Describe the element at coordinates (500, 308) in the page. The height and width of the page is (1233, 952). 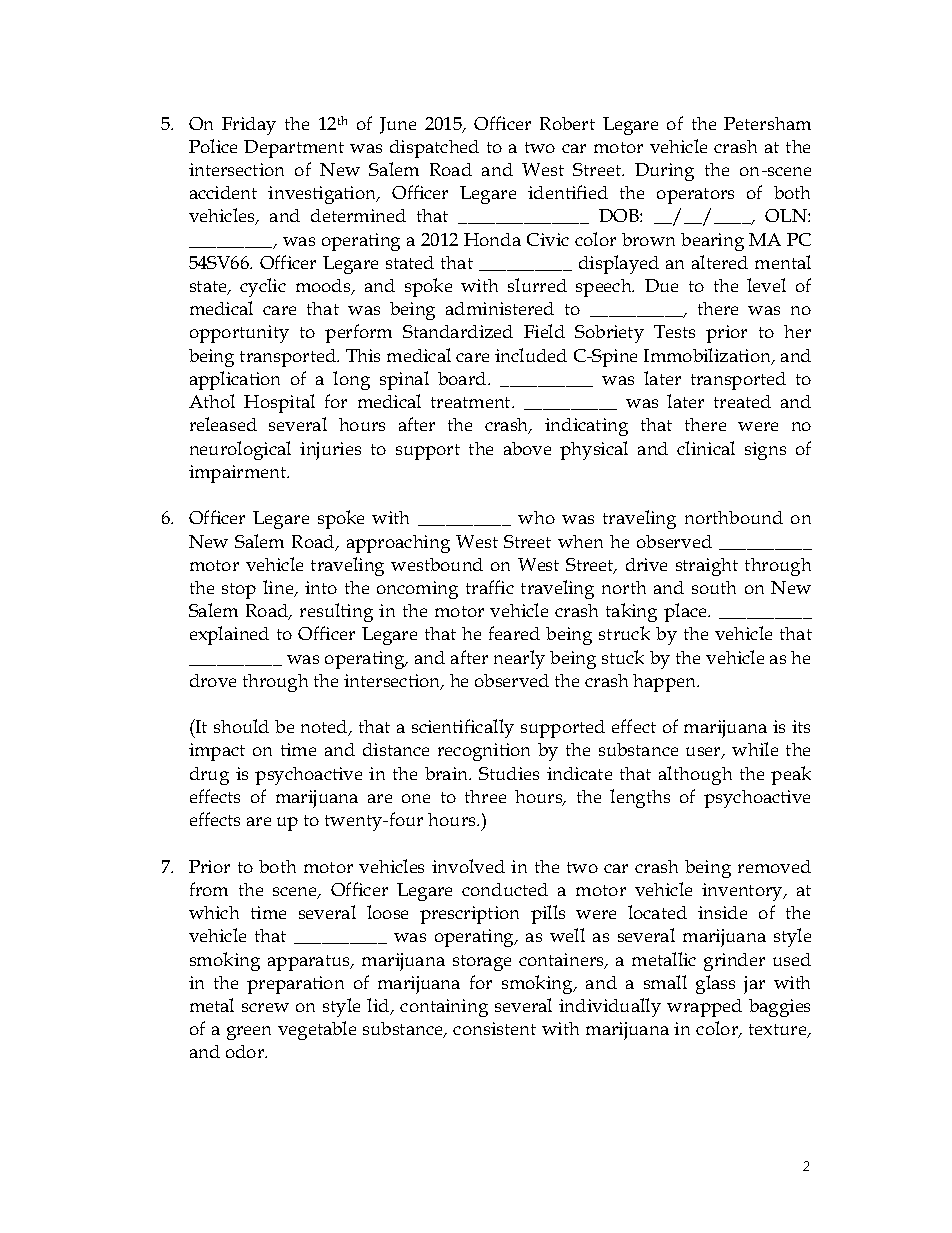
I see `administered` at that location.
